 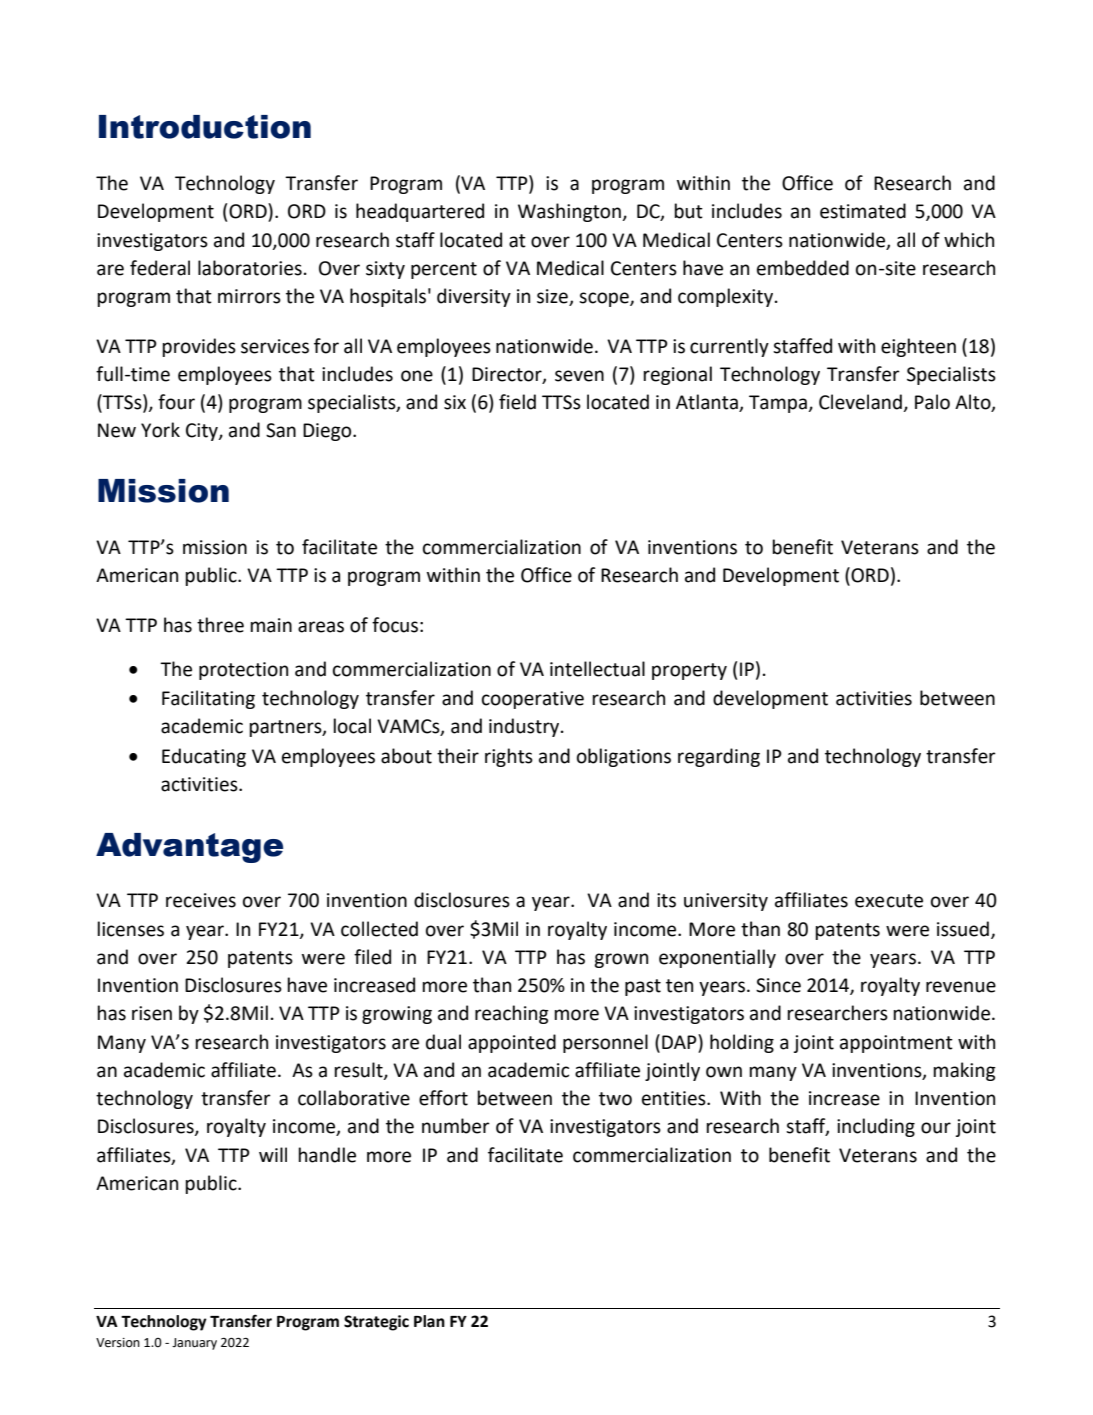 What do you see at coordinates (570, 212) in the document?
I see `Washington` at bounding box center [570, 212].
